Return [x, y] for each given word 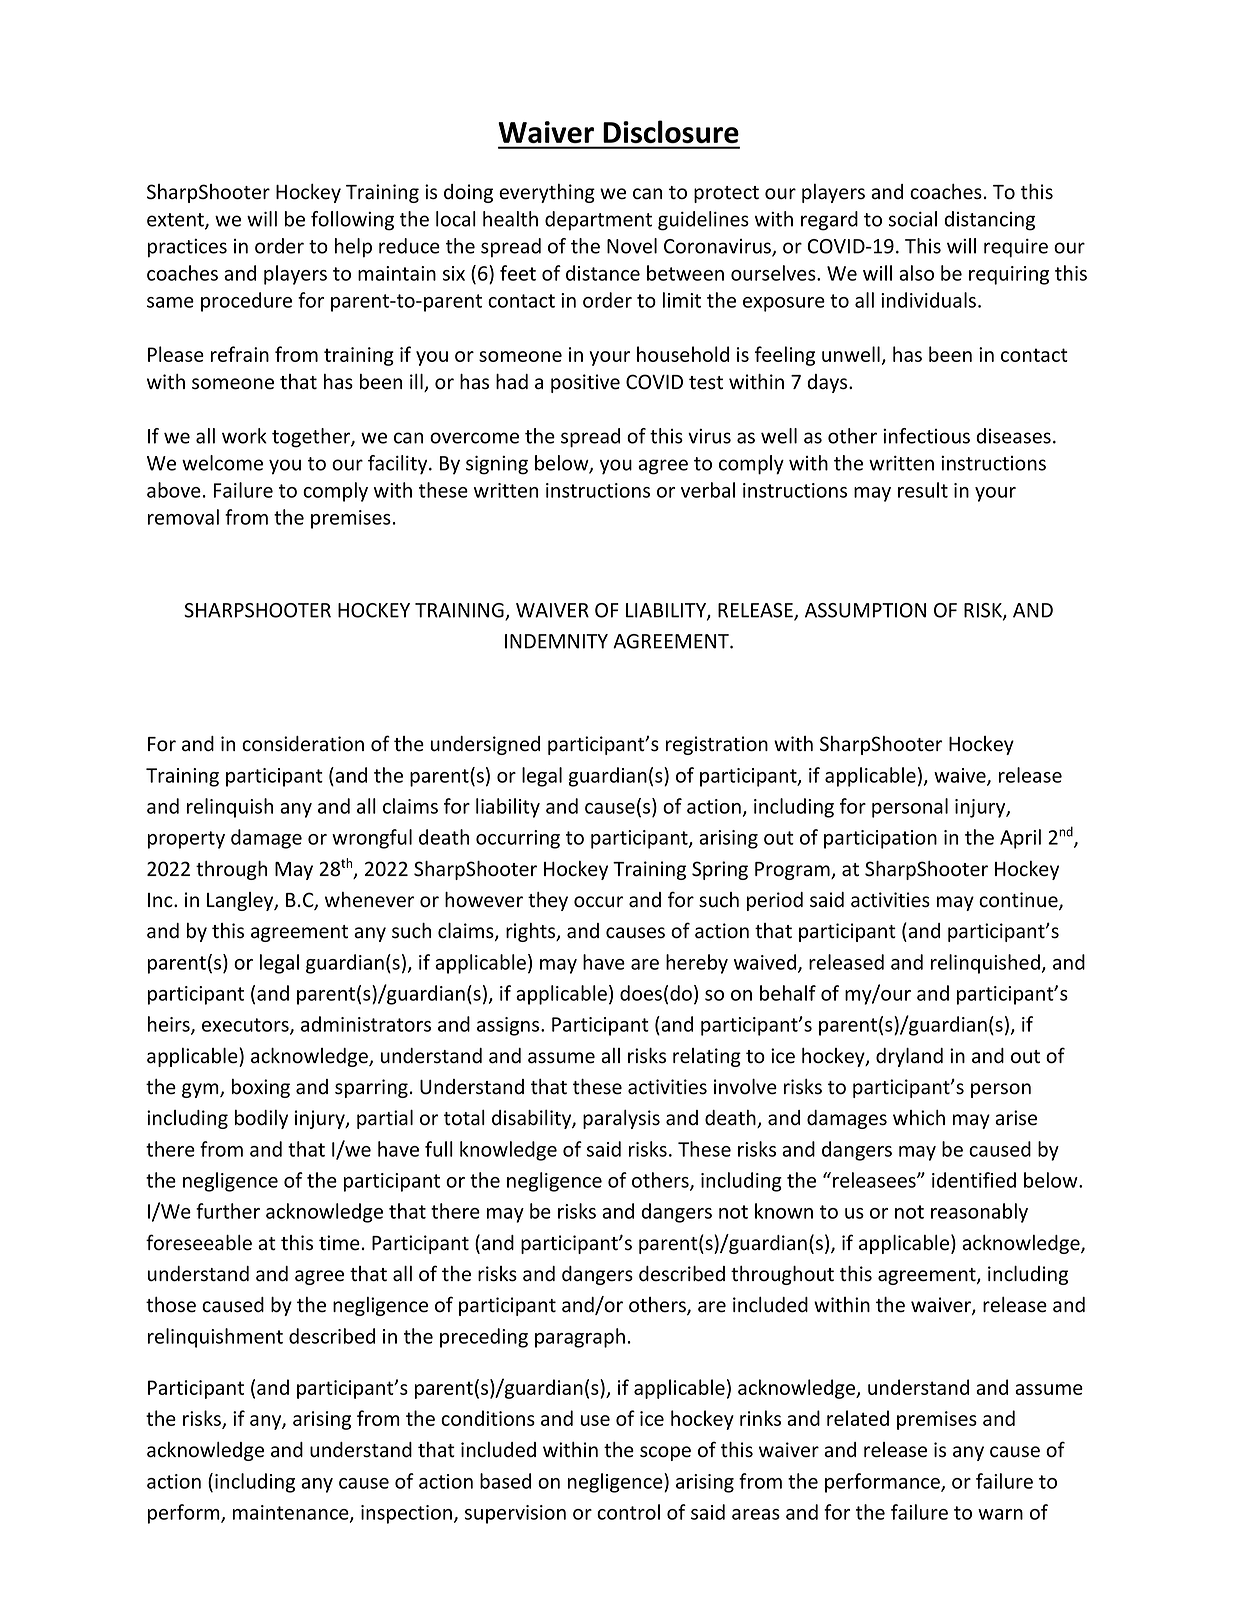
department [598, 221]
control [628, 1512]
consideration [303, 744]
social [913, 219]
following [352, 221]
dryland [909, 1057]
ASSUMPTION [865, 610]
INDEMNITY [556, 641]
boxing [261, 1088]
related [858, 1418]
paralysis [621, 1119]
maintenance [292, 1513]
